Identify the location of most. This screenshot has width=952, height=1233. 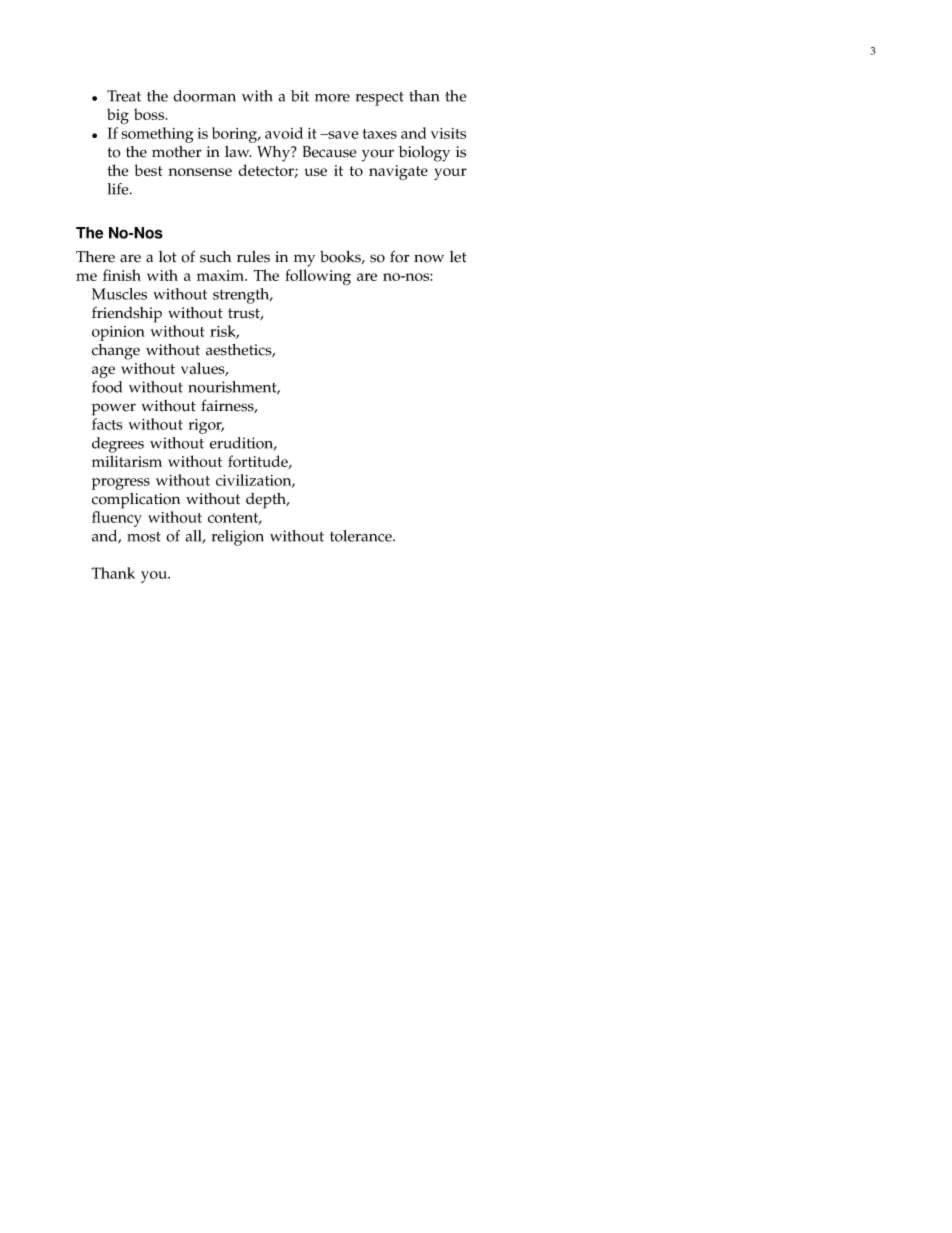
(144, 537).
